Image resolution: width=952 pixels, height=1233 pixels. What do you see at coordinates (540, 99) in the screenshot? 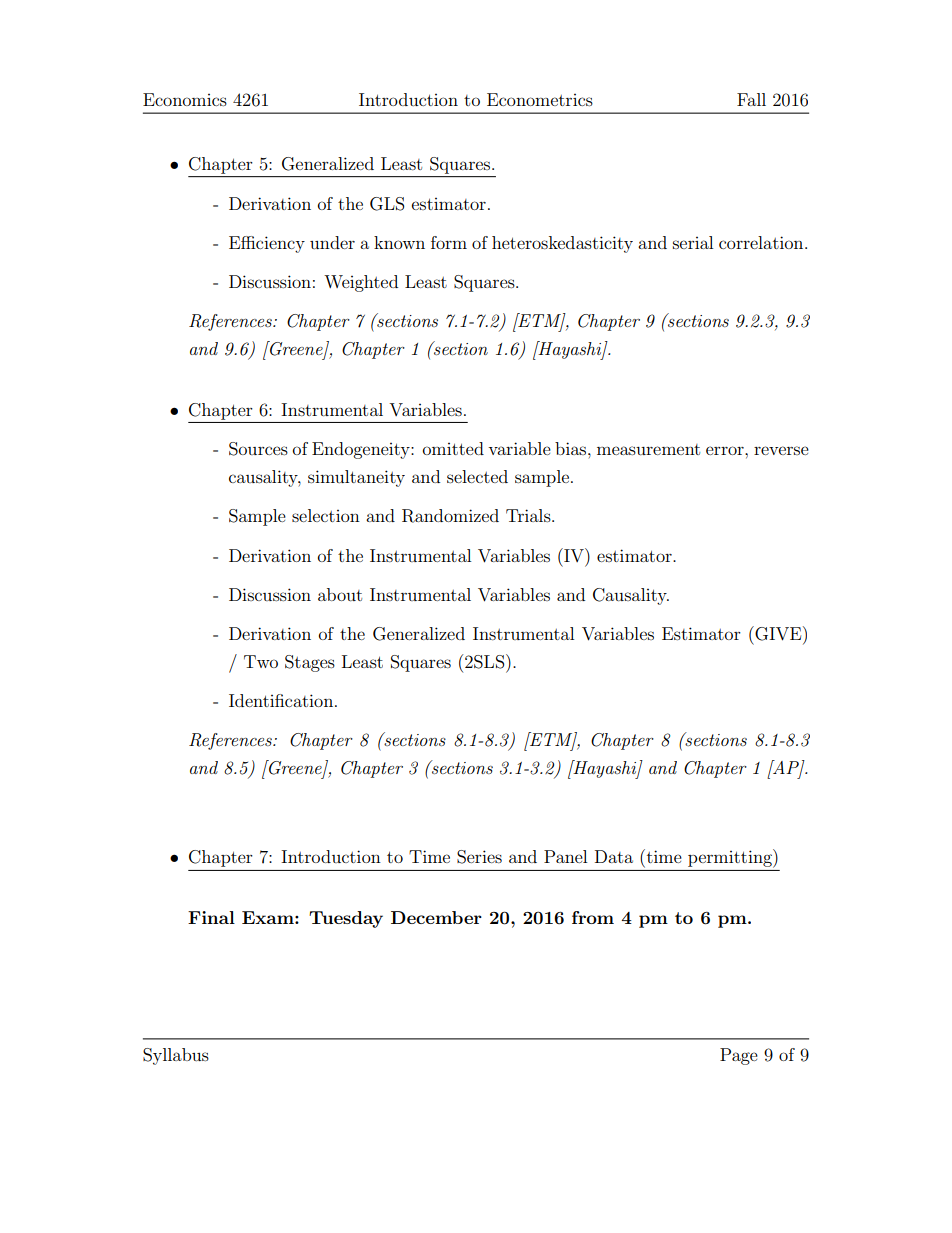
I see `Econometrics` at bounding box center [540, 99].
